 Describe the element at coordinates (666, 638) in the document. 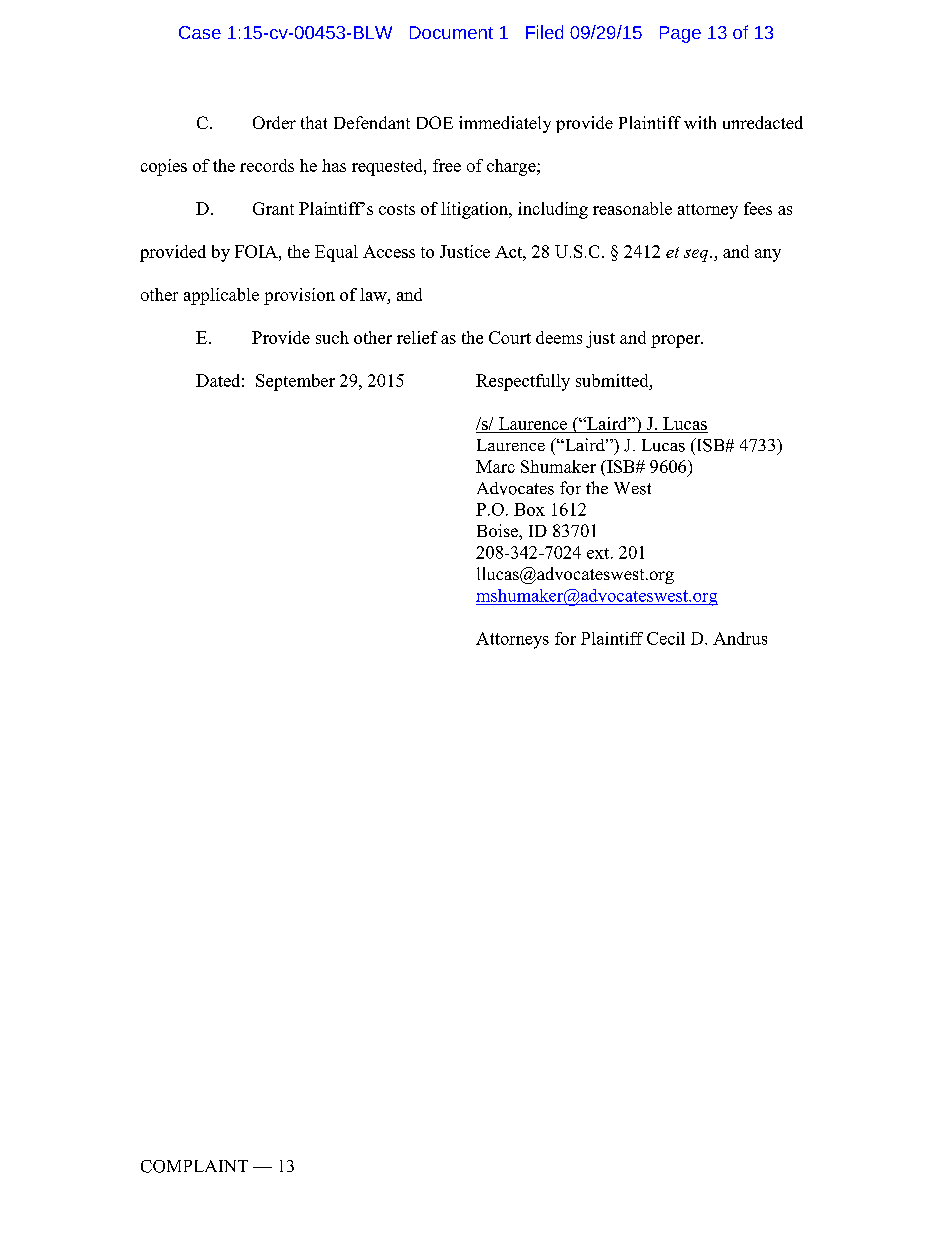

I see `Cecil` at that location.
